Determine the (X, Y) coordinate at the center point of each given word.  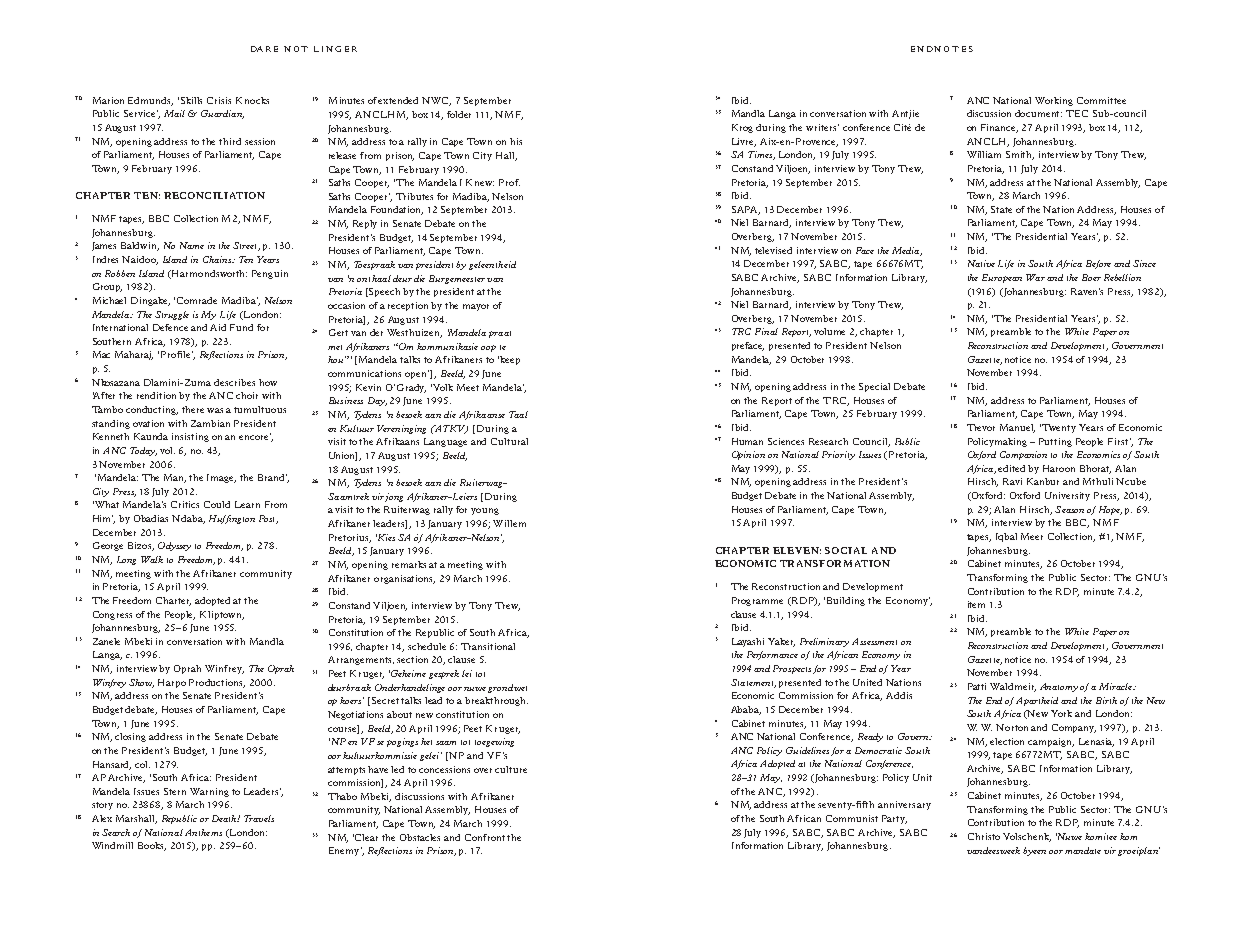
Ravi (1012, 481)
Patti (977, 686)
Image (221, 478)
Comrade (197, 300)
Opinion (748, 455)
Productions (217, 683)
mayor (476, 307)
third (230, 141)
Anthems (203, 832)
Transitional (488, 646)
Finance (999, 128)
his (516, 141)
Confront (486, 837)
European (1002, 278)
